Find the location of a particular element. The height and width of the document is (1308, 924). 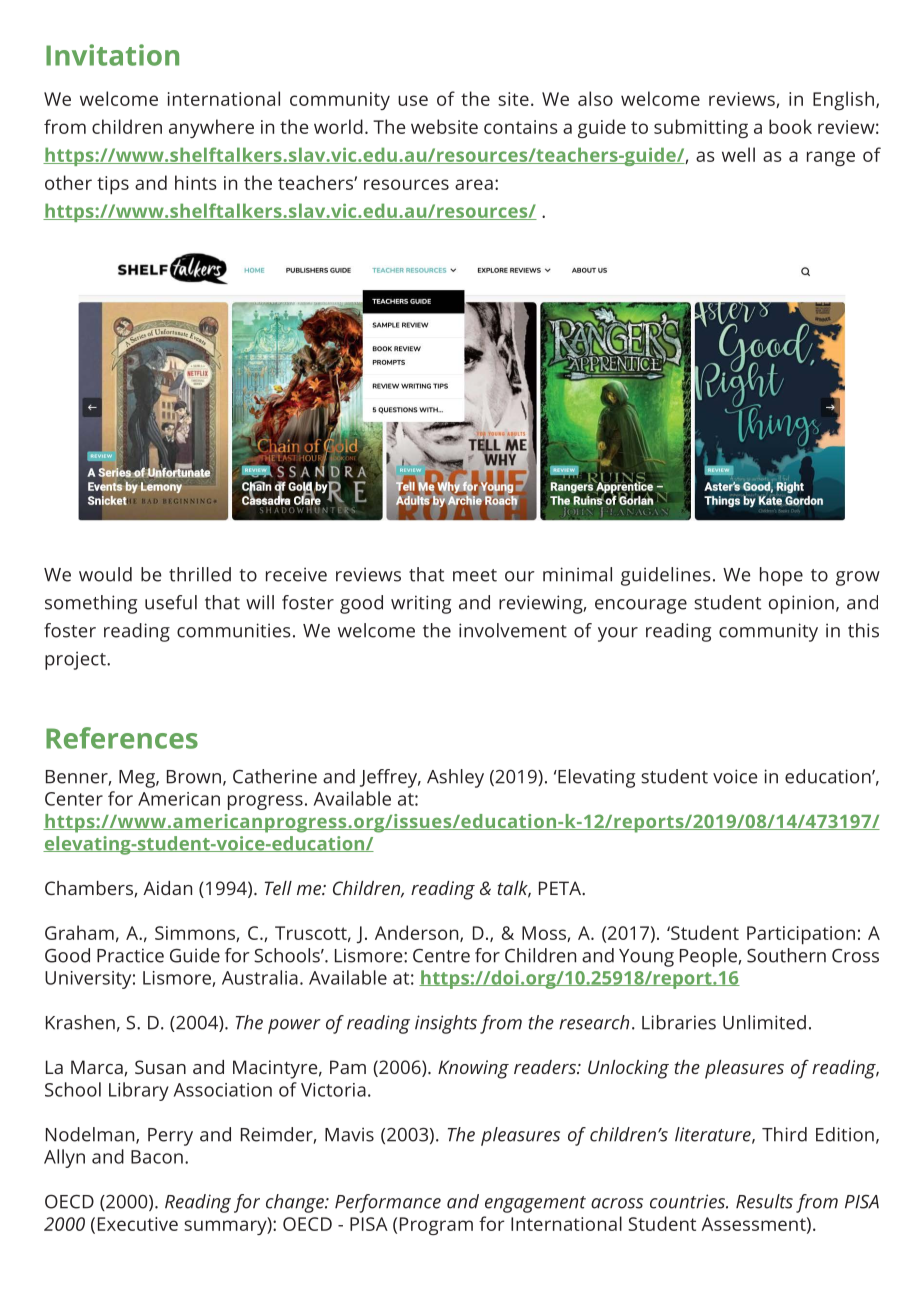

contains is located at coordinates (521, 127).
